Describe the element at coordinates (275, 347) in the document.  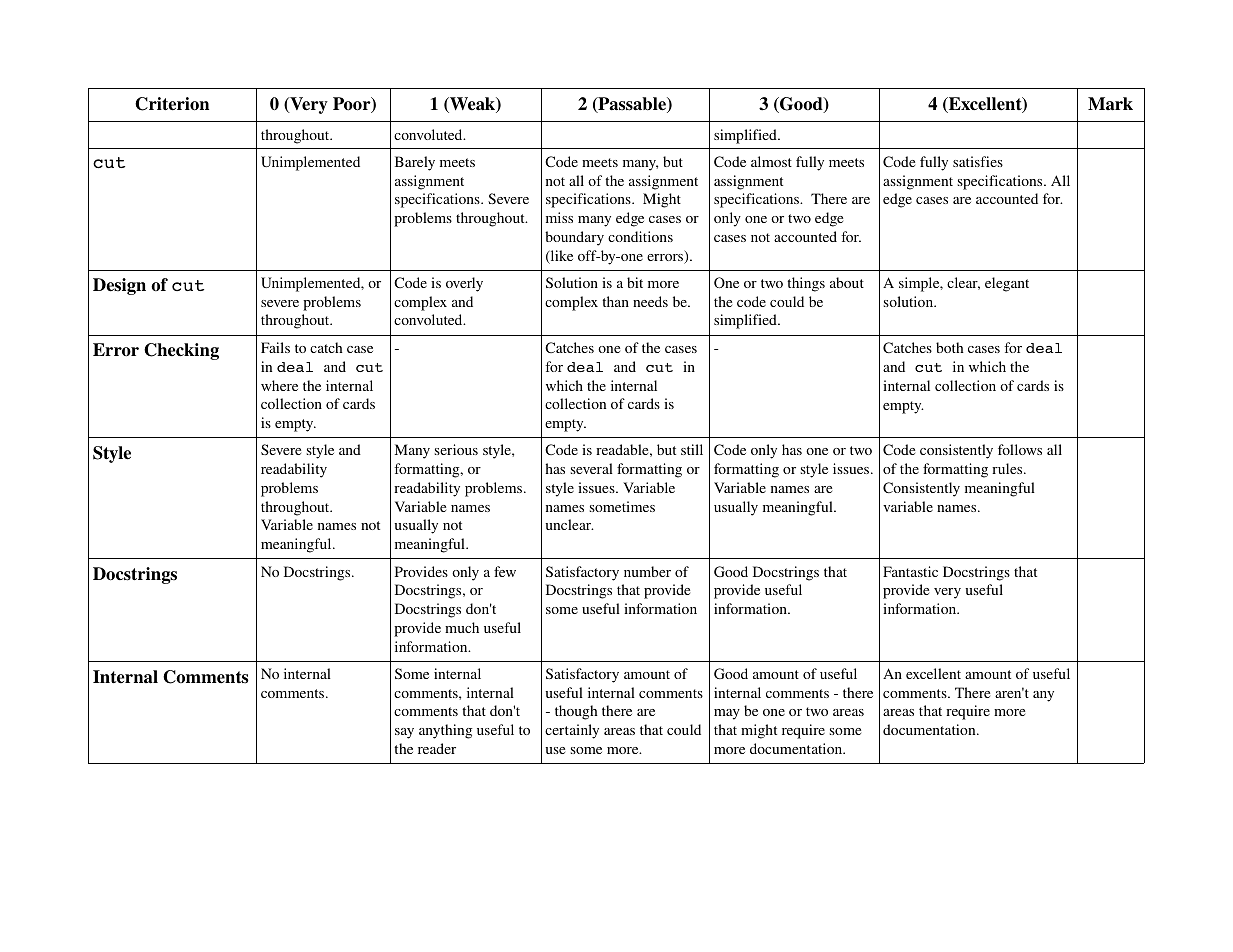
I see `Fails` at that location.
